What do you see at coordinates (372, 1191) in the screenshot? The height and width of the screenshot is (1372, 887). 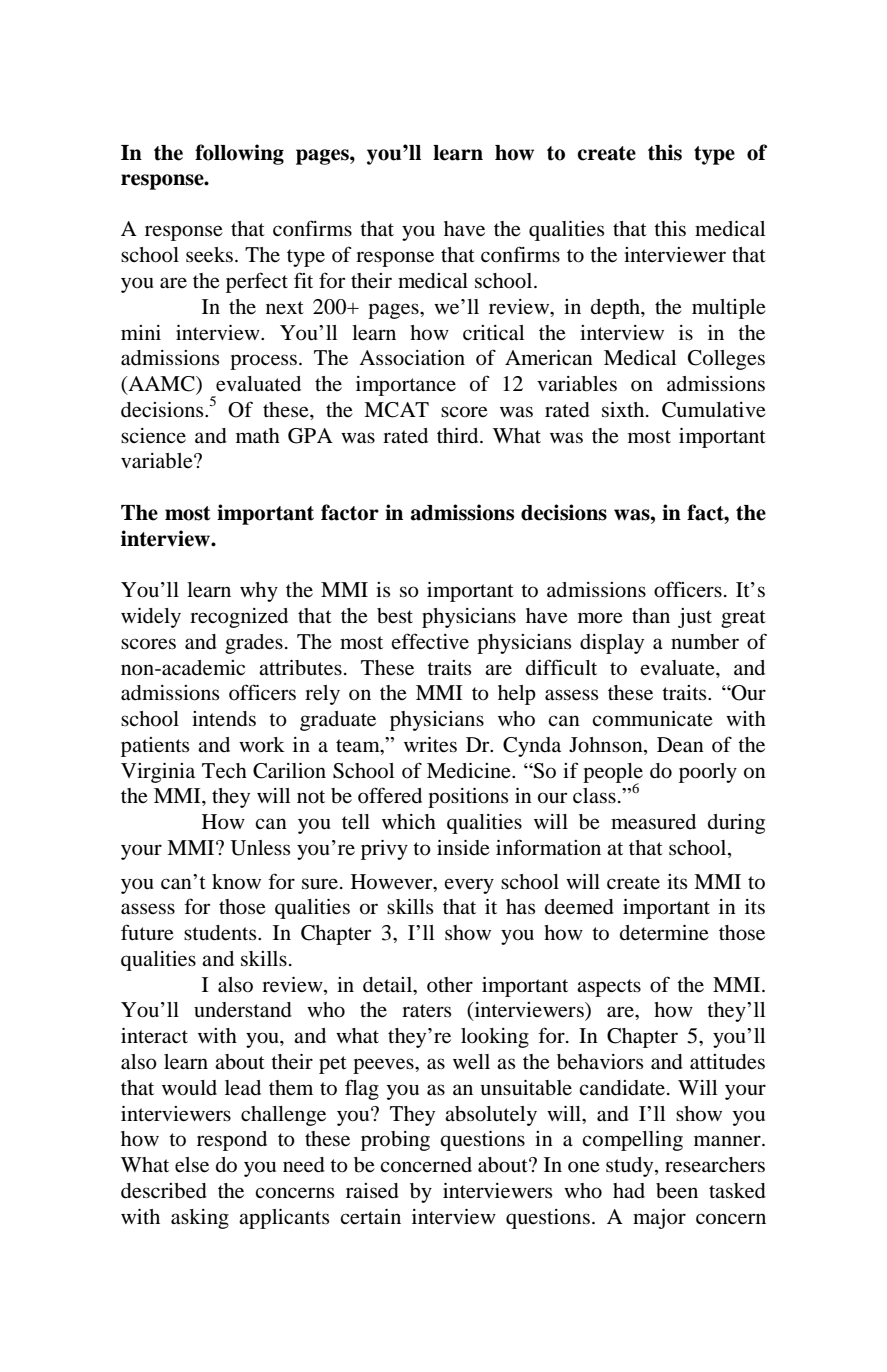 I see `raised` at bounding box center [372, 1191].
